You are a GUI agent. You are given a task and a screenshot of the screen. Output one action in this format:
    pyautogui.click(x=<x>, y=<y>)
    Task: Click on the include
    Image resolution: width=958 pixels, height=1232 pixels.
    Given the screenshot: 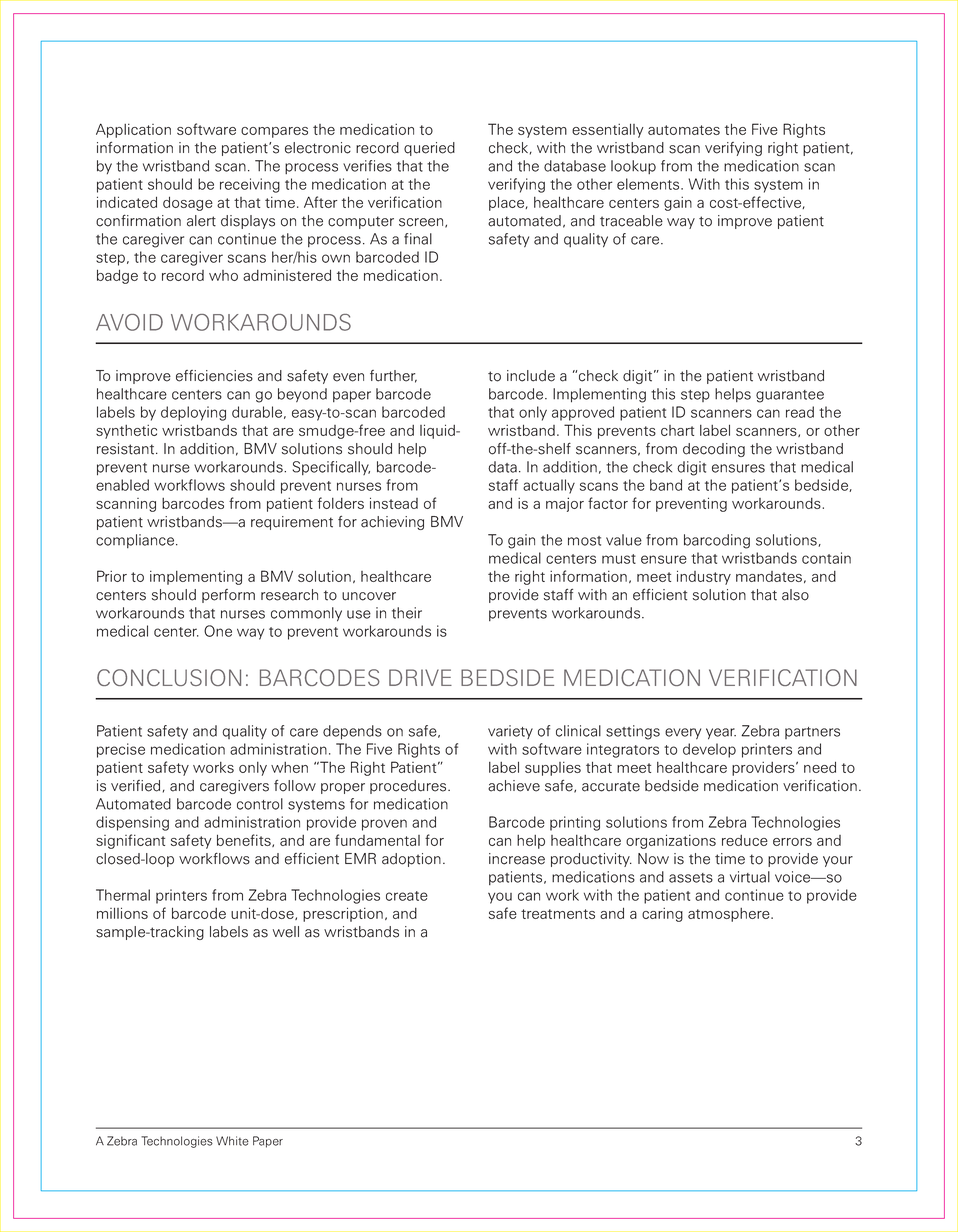 What is the action you would take?
    pyautogui.click(x=531, y=376)
